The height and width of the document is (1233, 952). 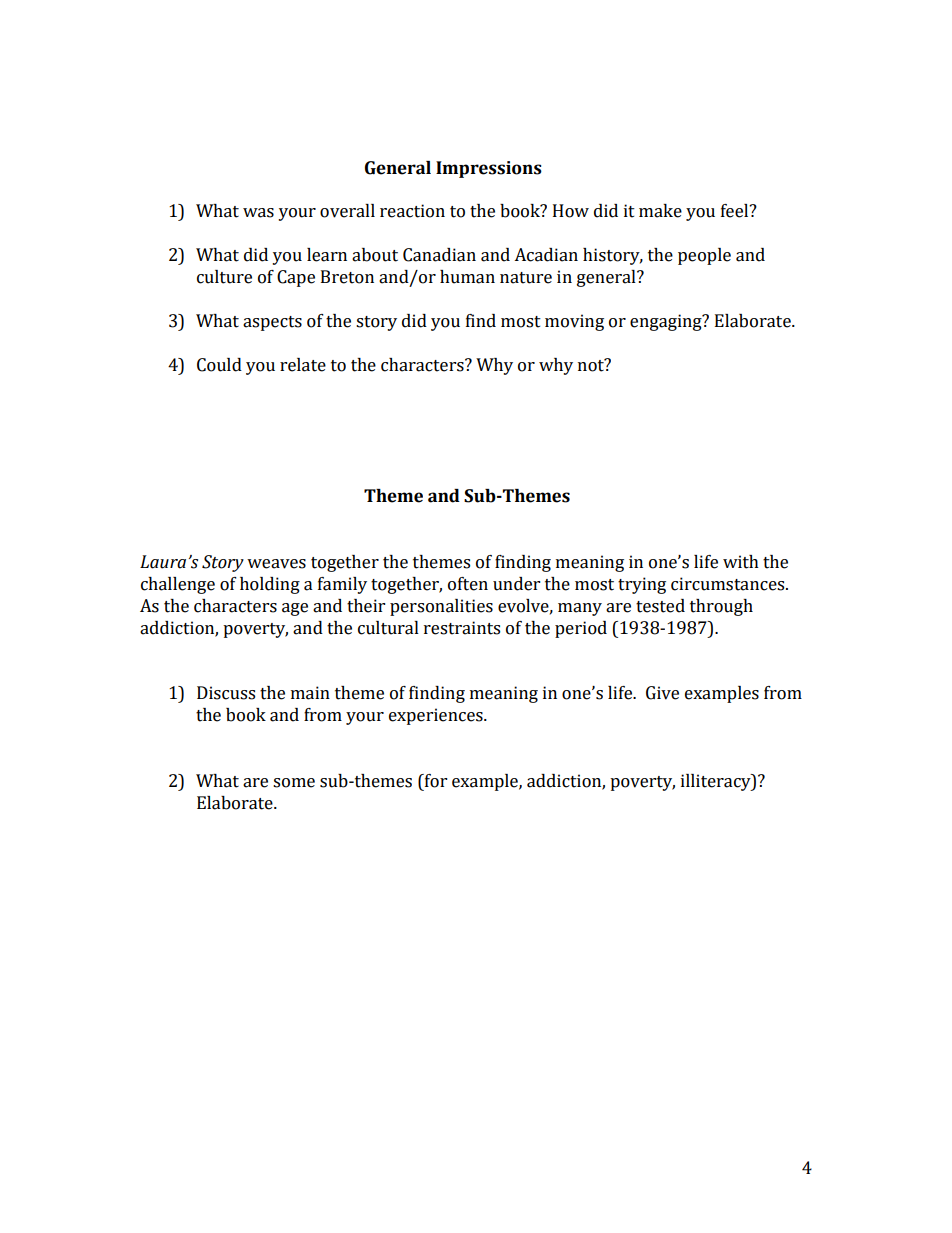 What do you see at coordinates (468, 584) in the document?
I see `often` at bounding box center [468, 584].
